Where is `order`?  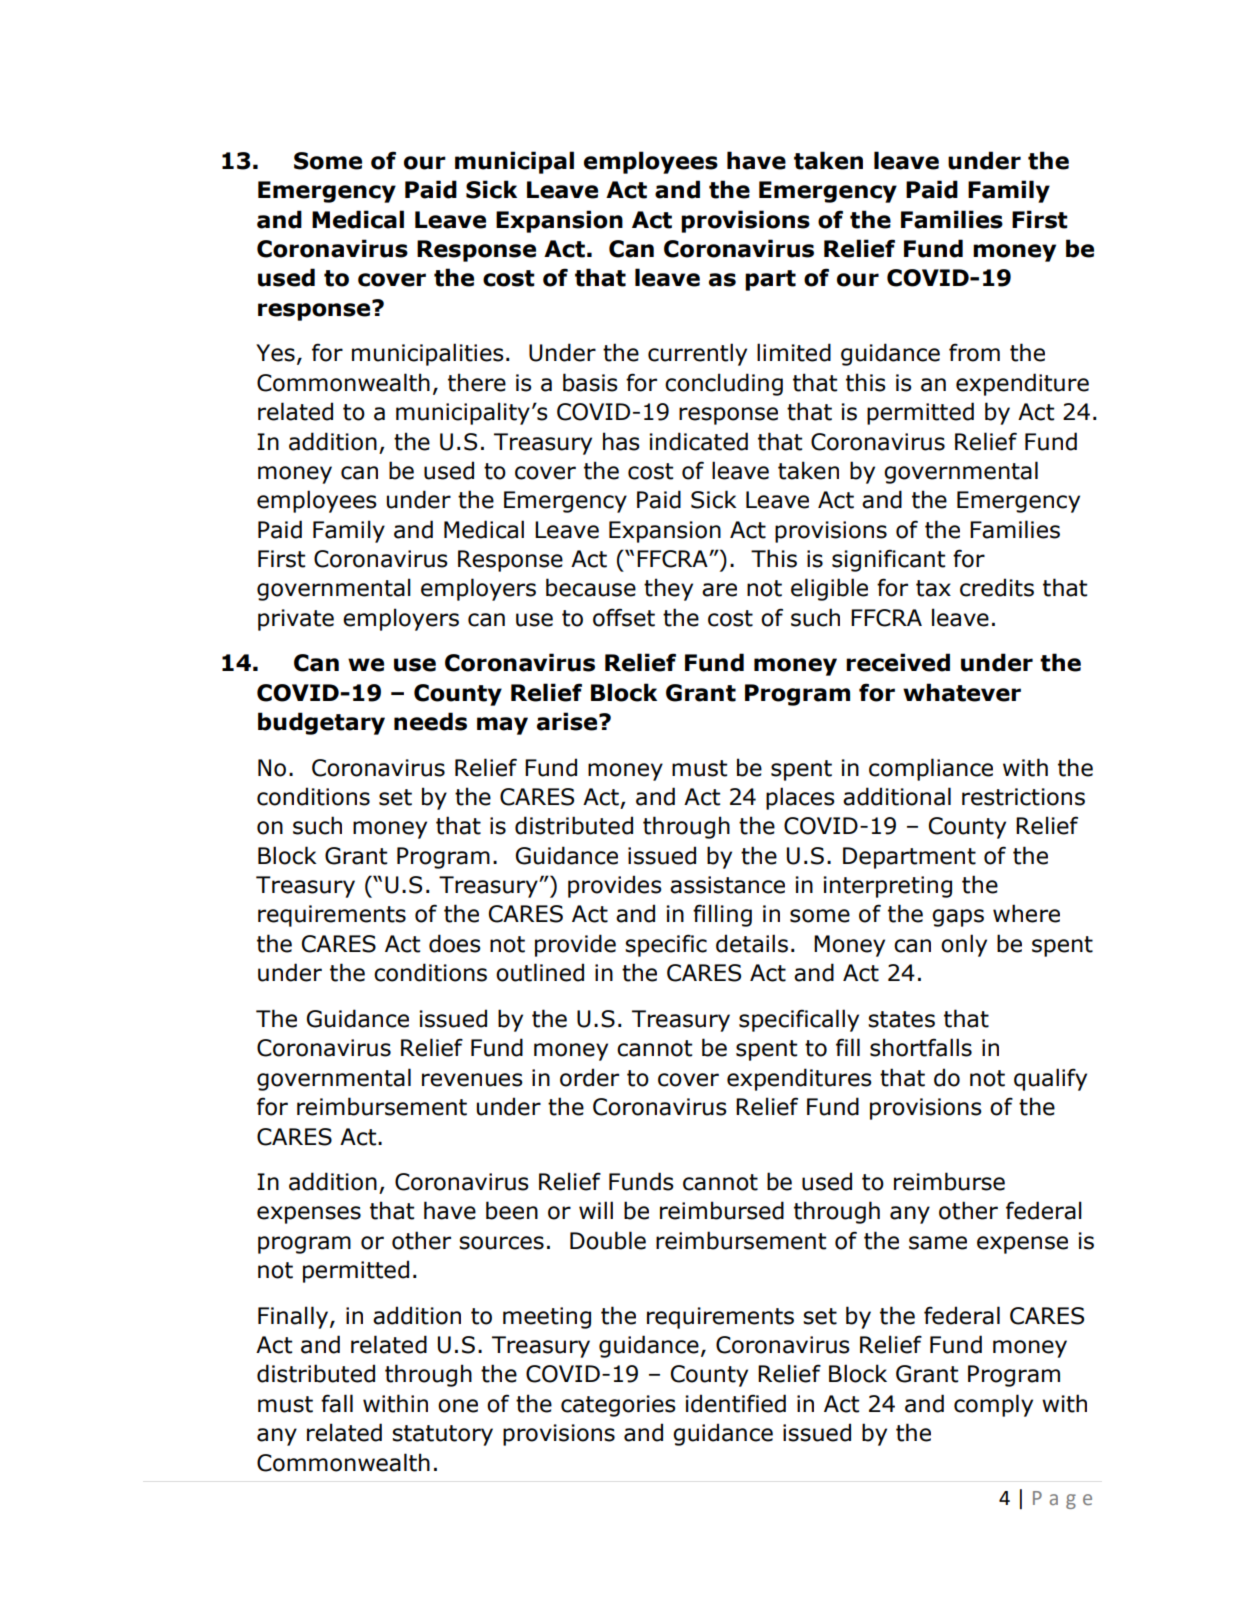
order is located at coordinates (589, 1077).
